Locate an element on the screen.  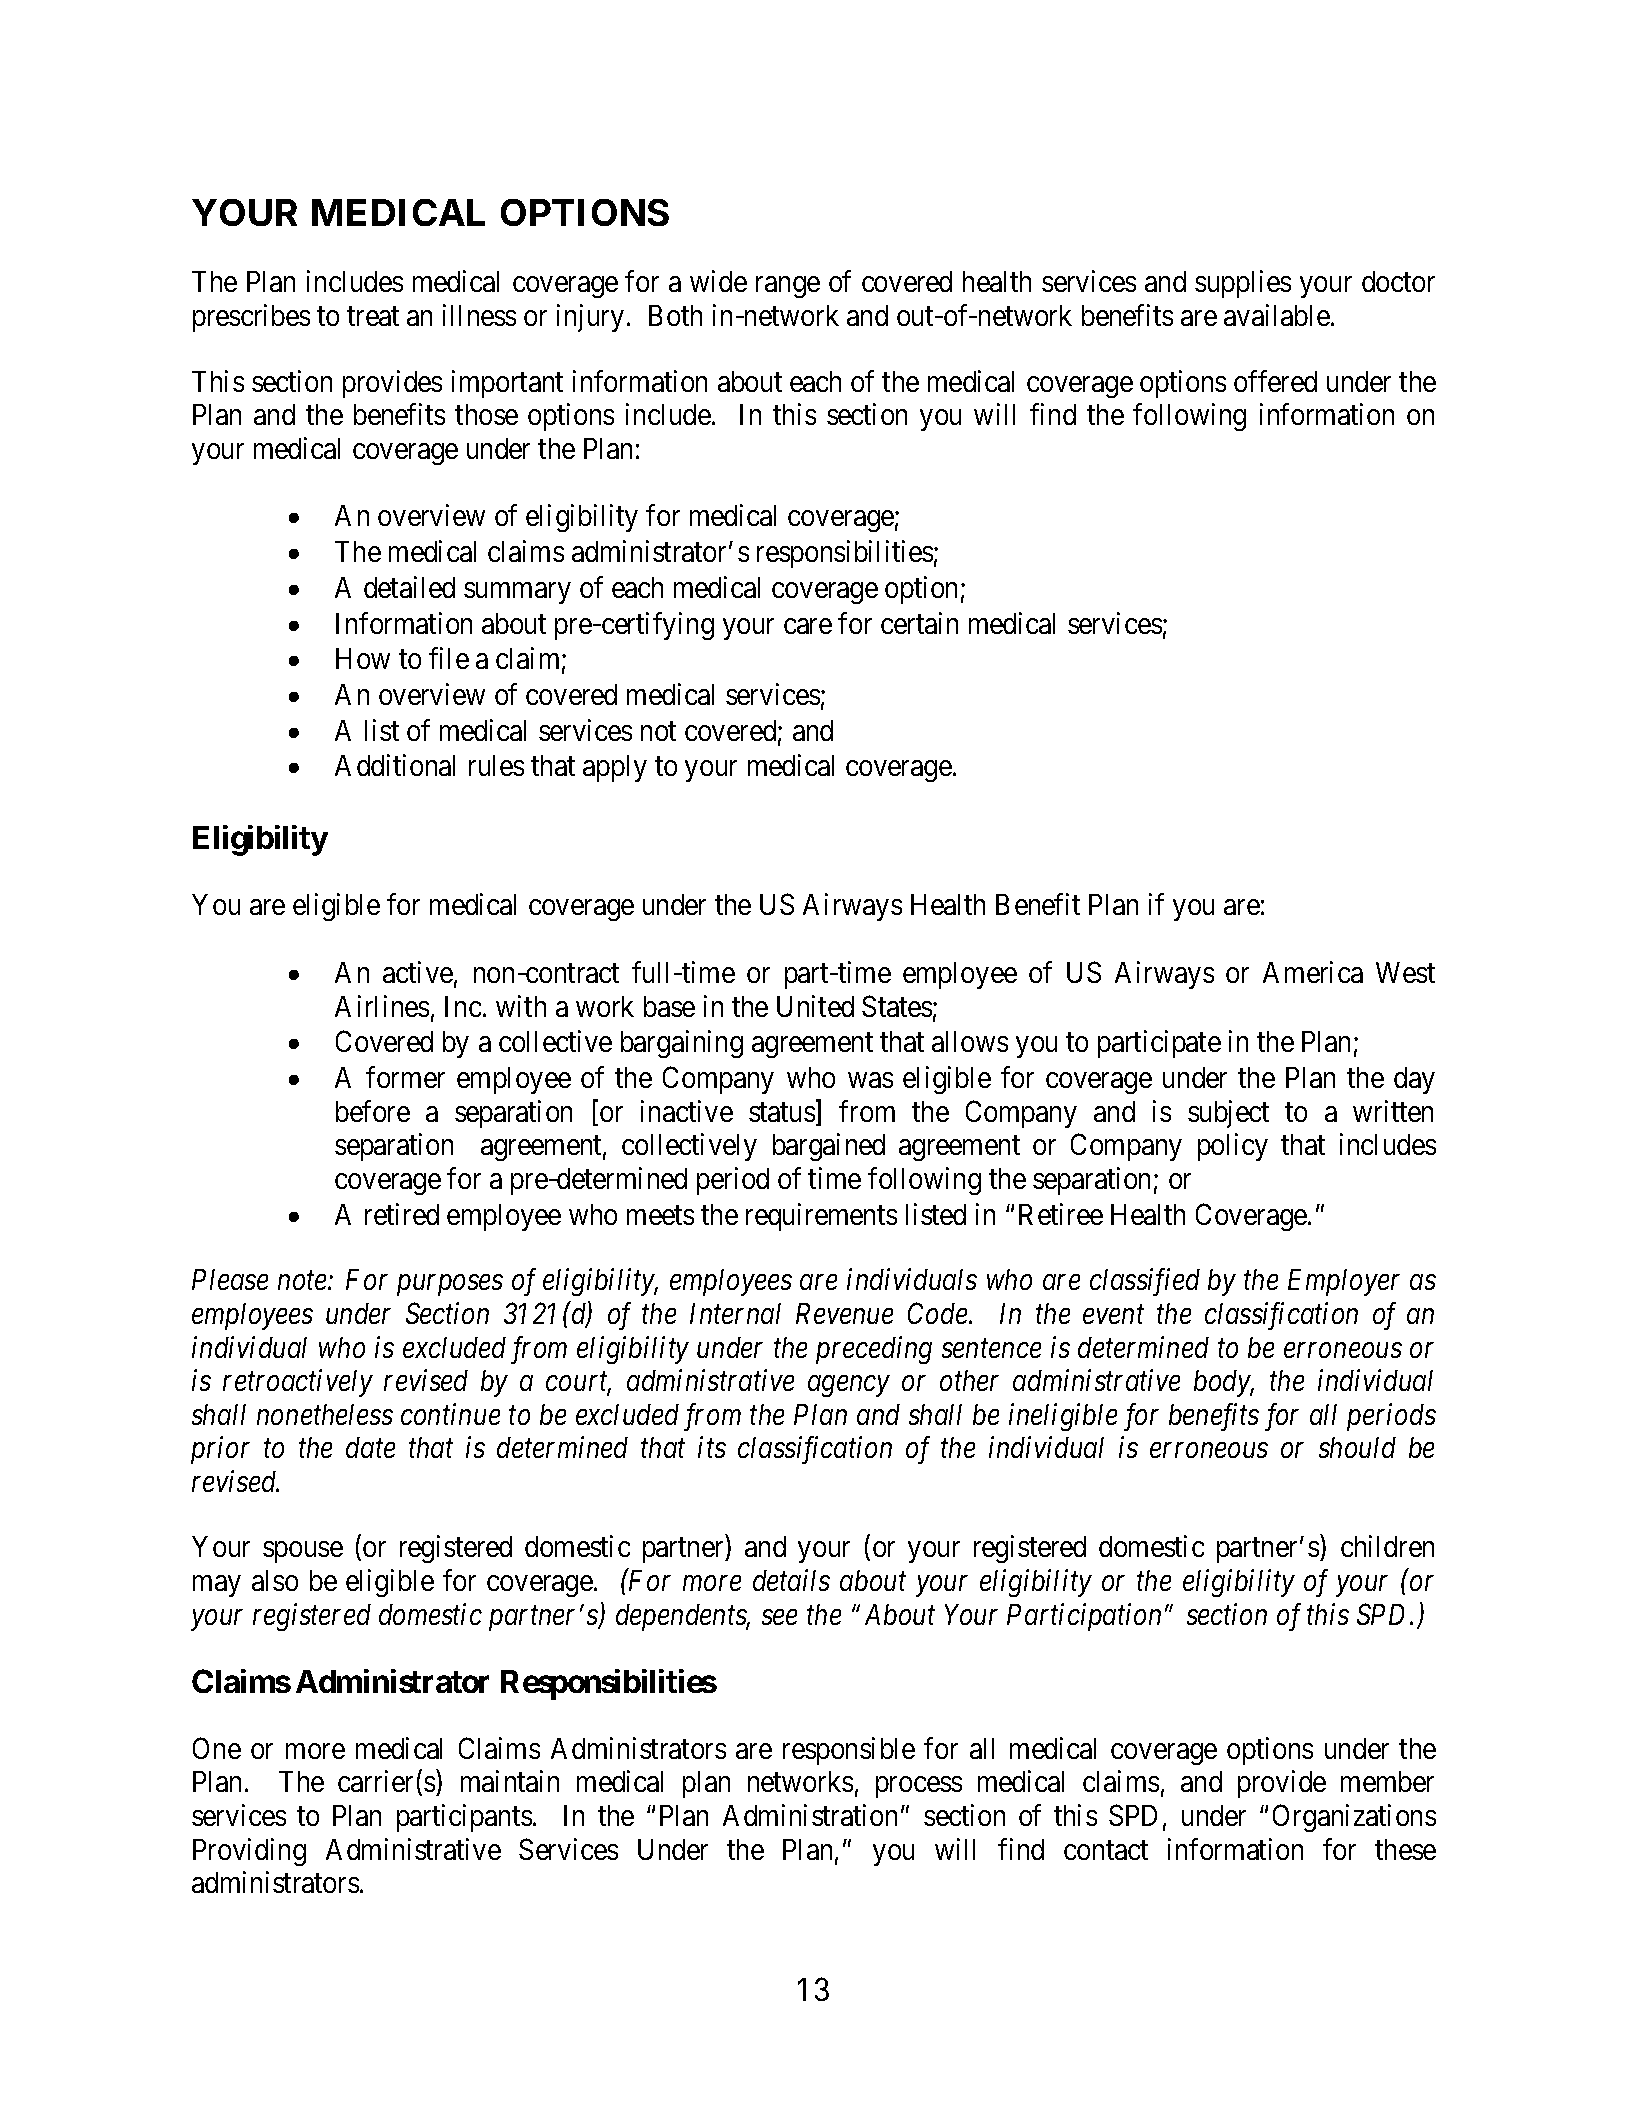
Providing is located at coordinates (249, 1852).
